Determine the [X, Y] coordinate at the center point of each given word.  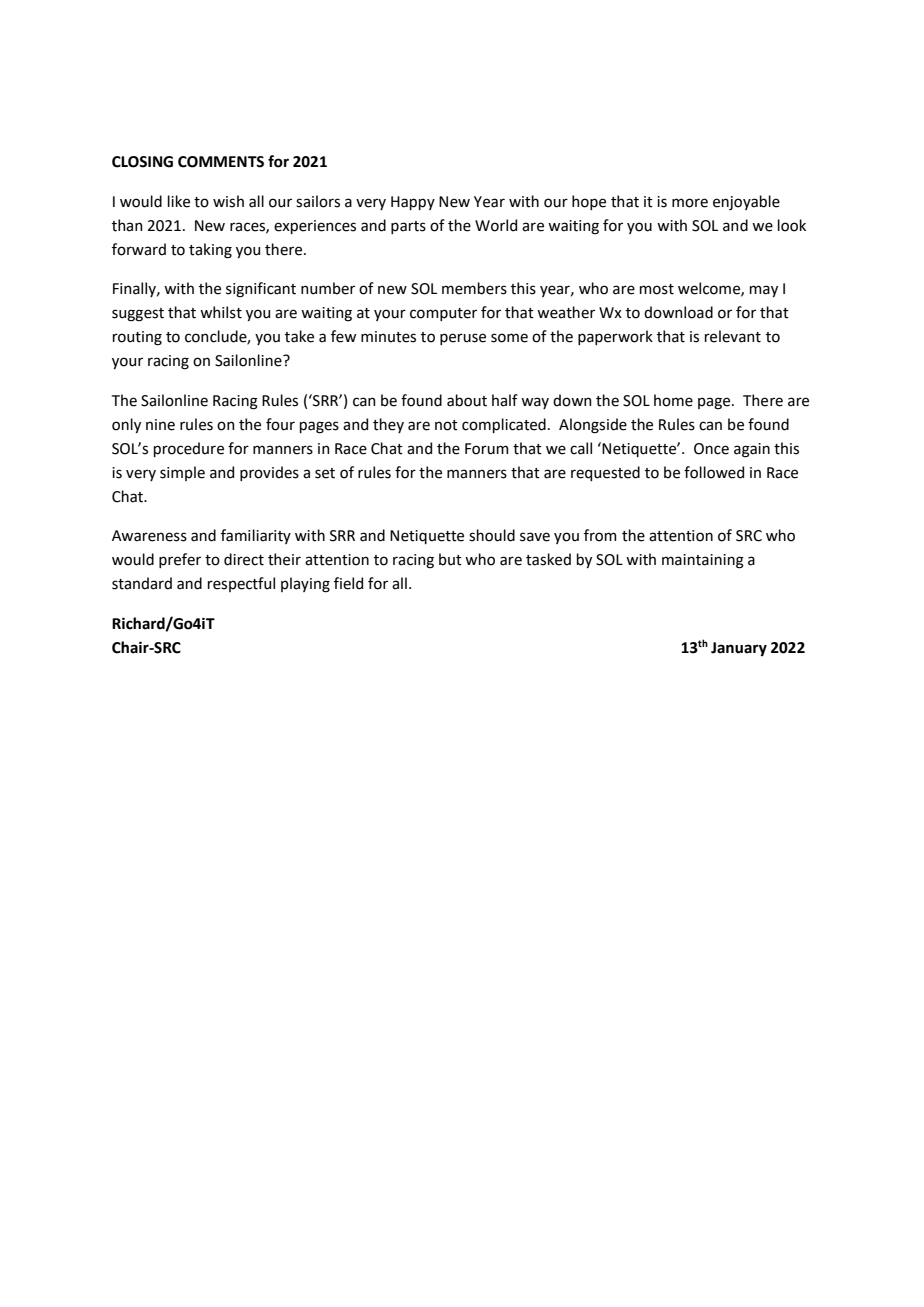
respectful [241, 584]
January [739, 649]
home [673, 400]
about [467, 400]
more [690, 203]
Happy [413, 203]
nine [160, 425]
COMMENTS [221, 162]
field [348, 583]
